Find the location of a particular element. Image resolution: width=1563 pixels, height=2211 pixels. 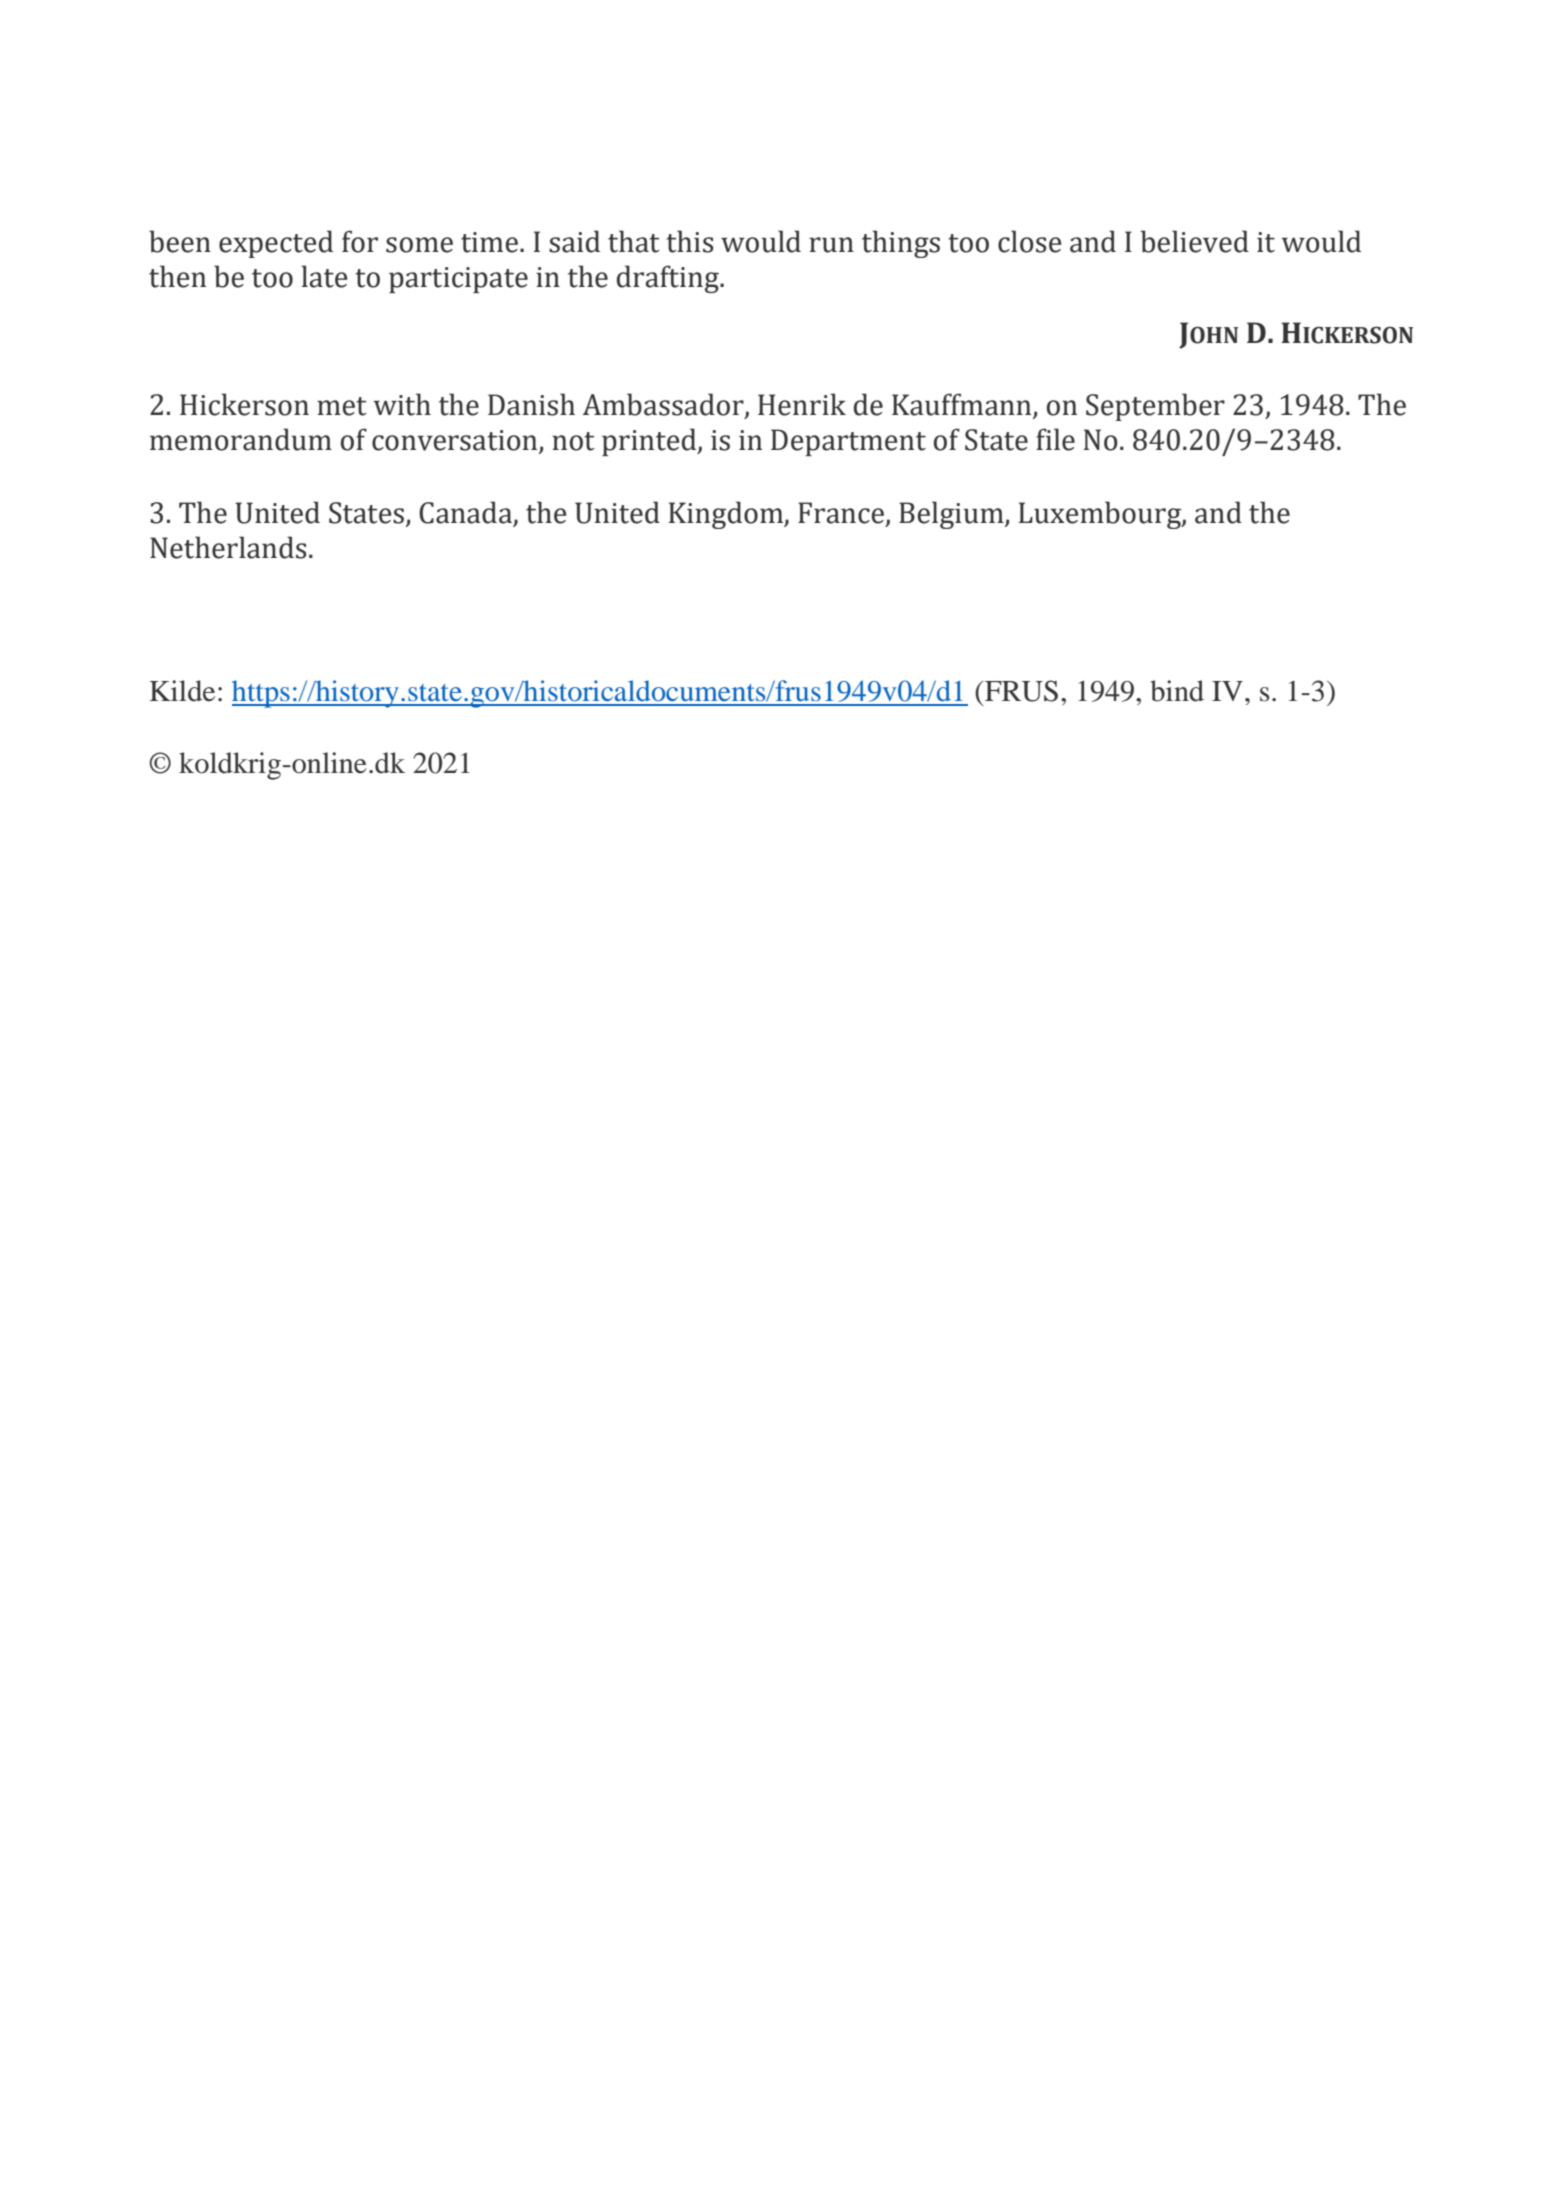

France is located at coordinates (842, 513).
